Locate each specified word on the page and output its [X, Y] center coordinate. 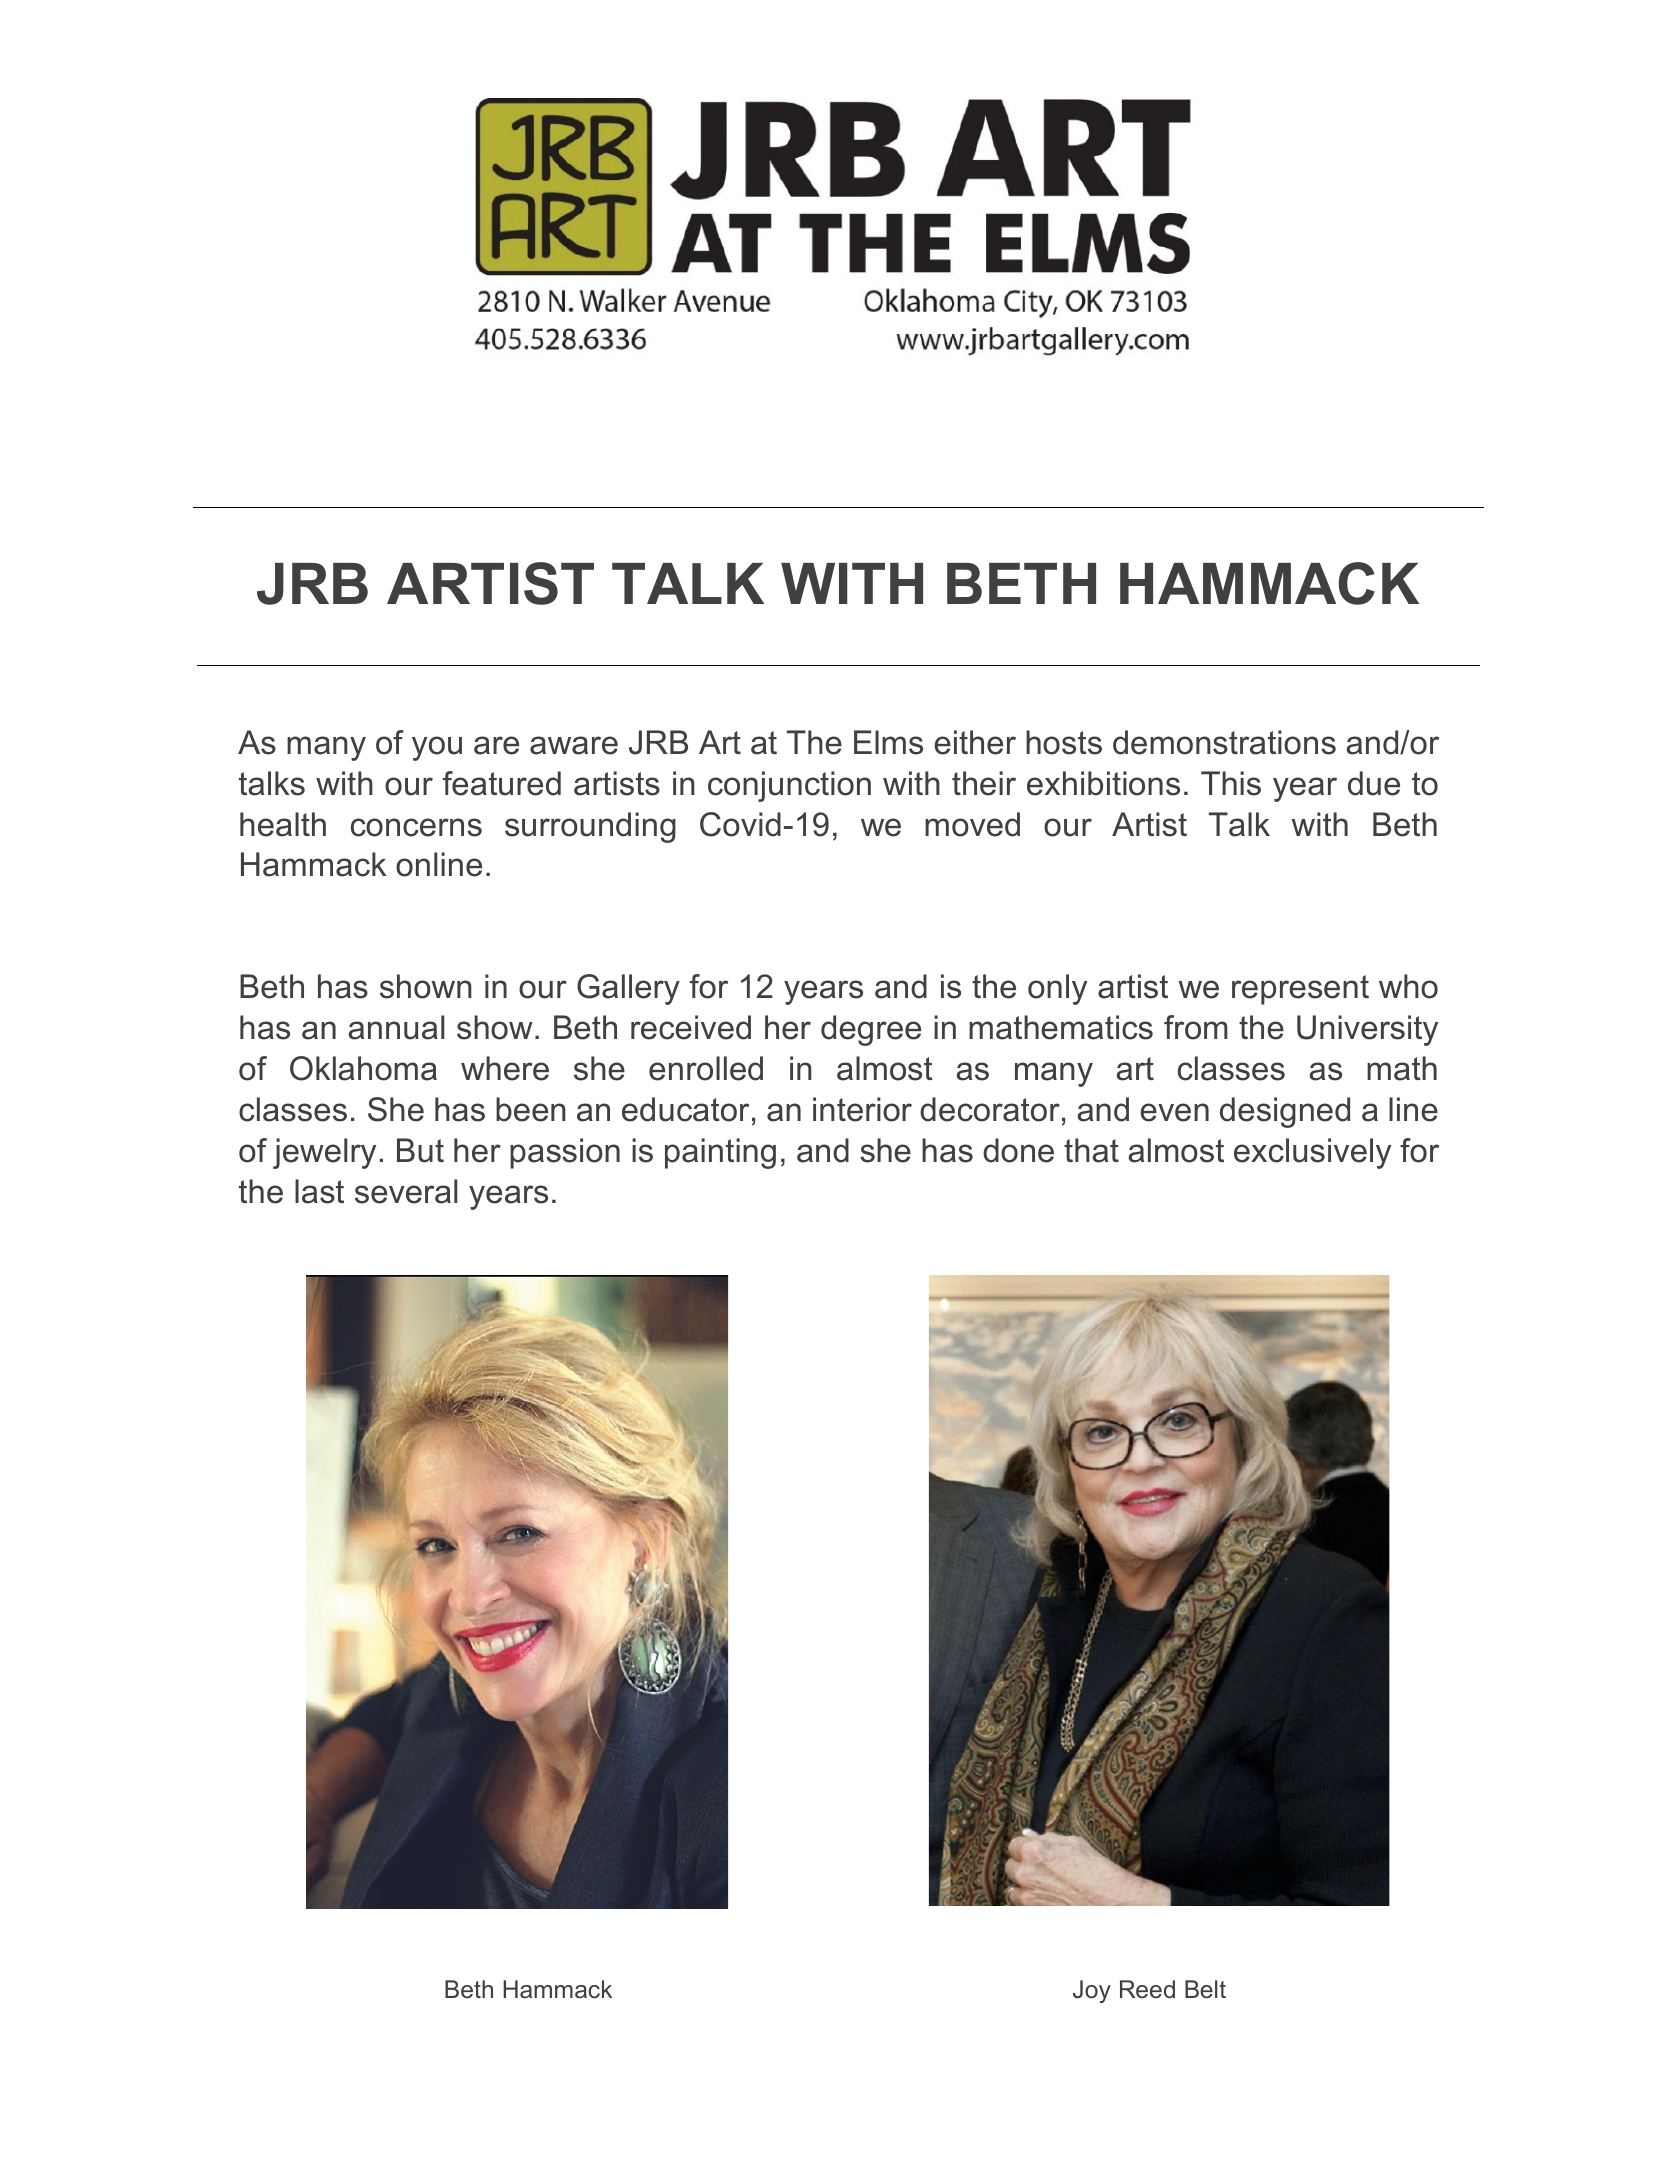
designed [1285, 1112]
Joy [1092, 1991]
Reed [1147, 1989]
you [437, 748]
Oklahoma [363, 1068]
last [319, 1191]
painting [720, 1153]
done [1018, 1150]
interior [862, 1109]
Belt [1205, 1989]
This [1231, 783]
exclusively [1312, 1153]
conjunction [789, 786]
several [406, 1191]
